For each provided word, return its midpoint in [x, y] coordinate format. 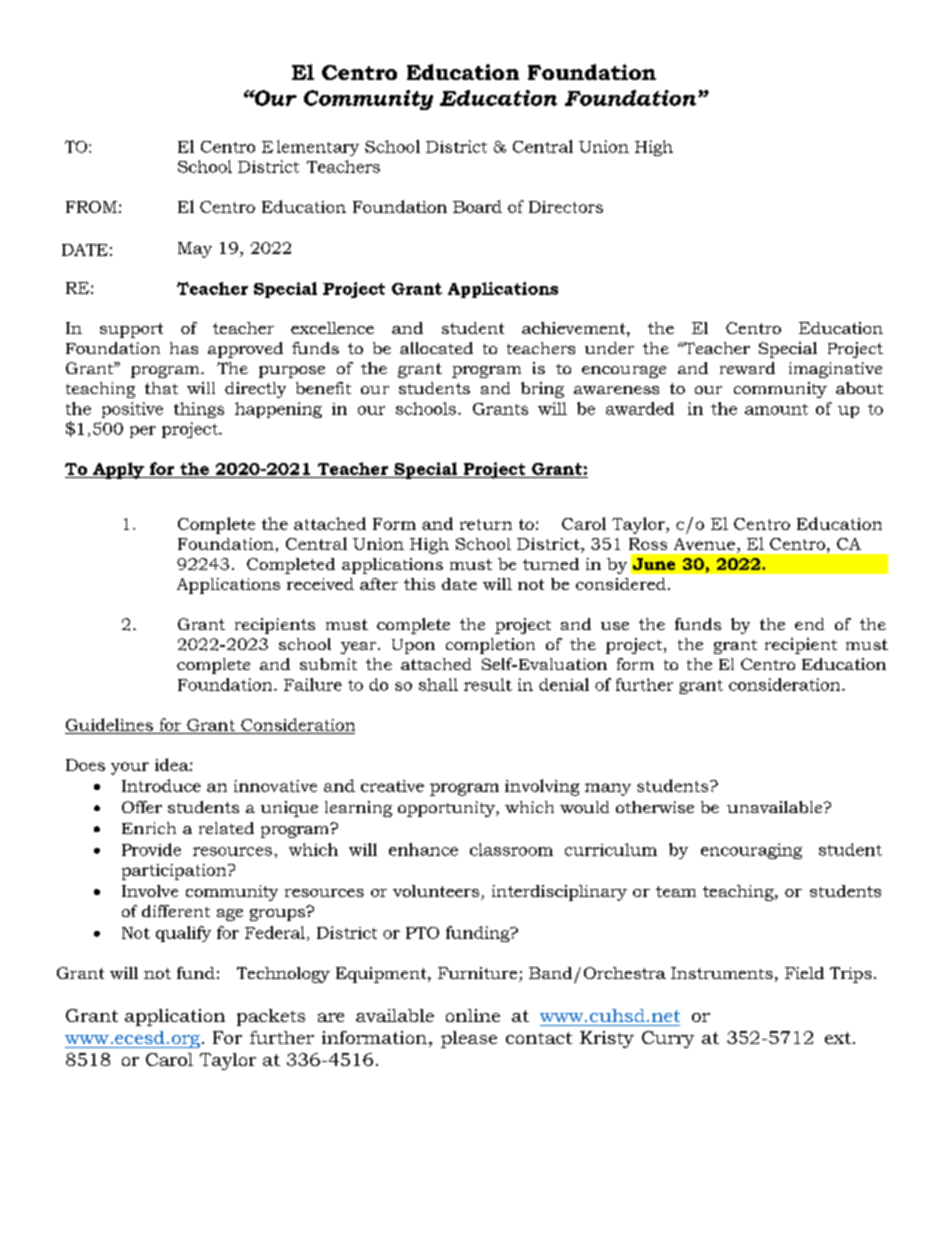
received [320, 584]
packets [271, 1017]
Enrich [149, 828]
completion [490, 646]
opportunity [447, 809]
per [143, 432]
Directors [566, 207]
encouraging [751, 851]
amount [776, 409]
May [195, 250]
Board [477, 206]
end [809, 624]
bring [542, 390]
